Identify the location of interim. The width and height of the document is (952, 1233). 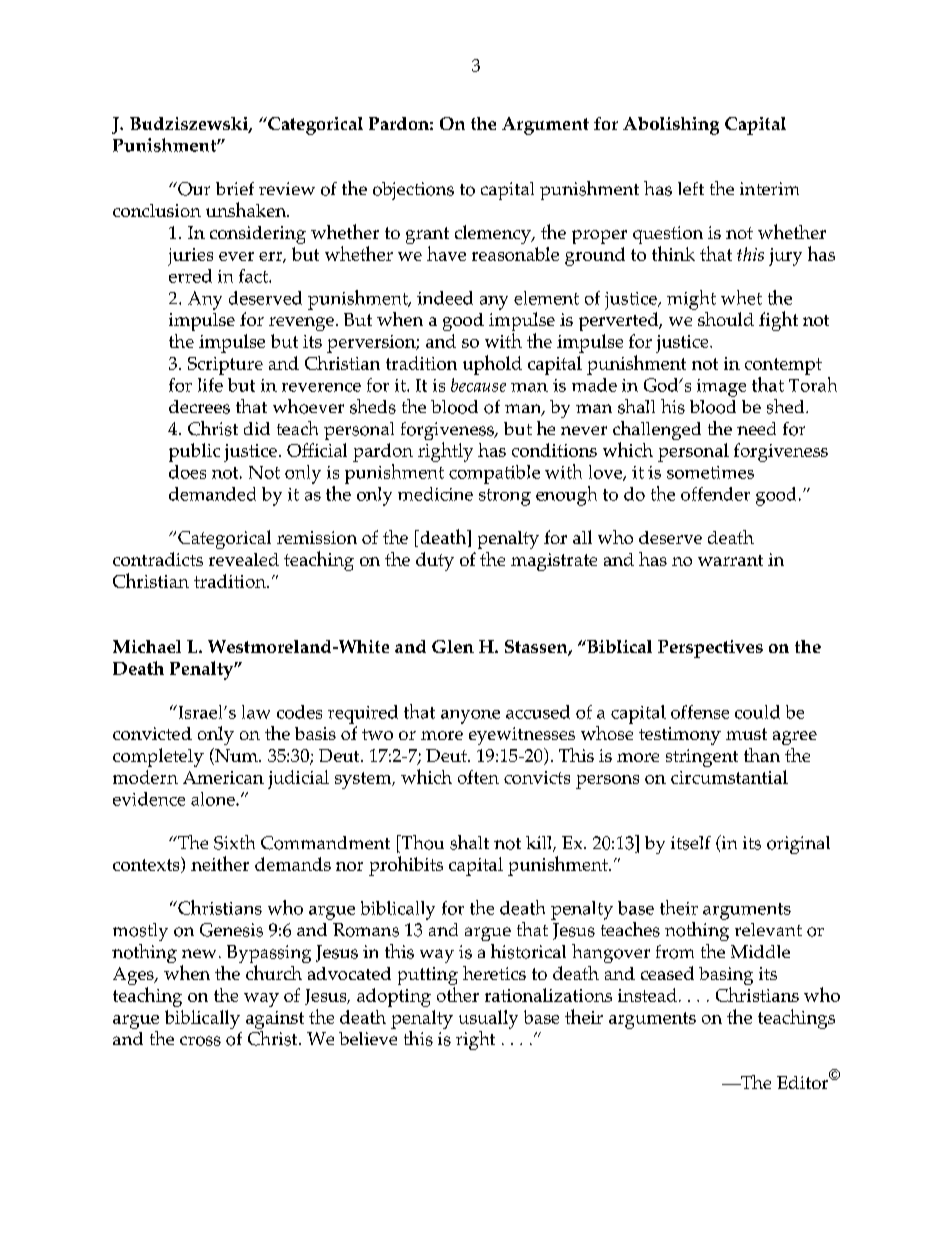
(769, 188).
